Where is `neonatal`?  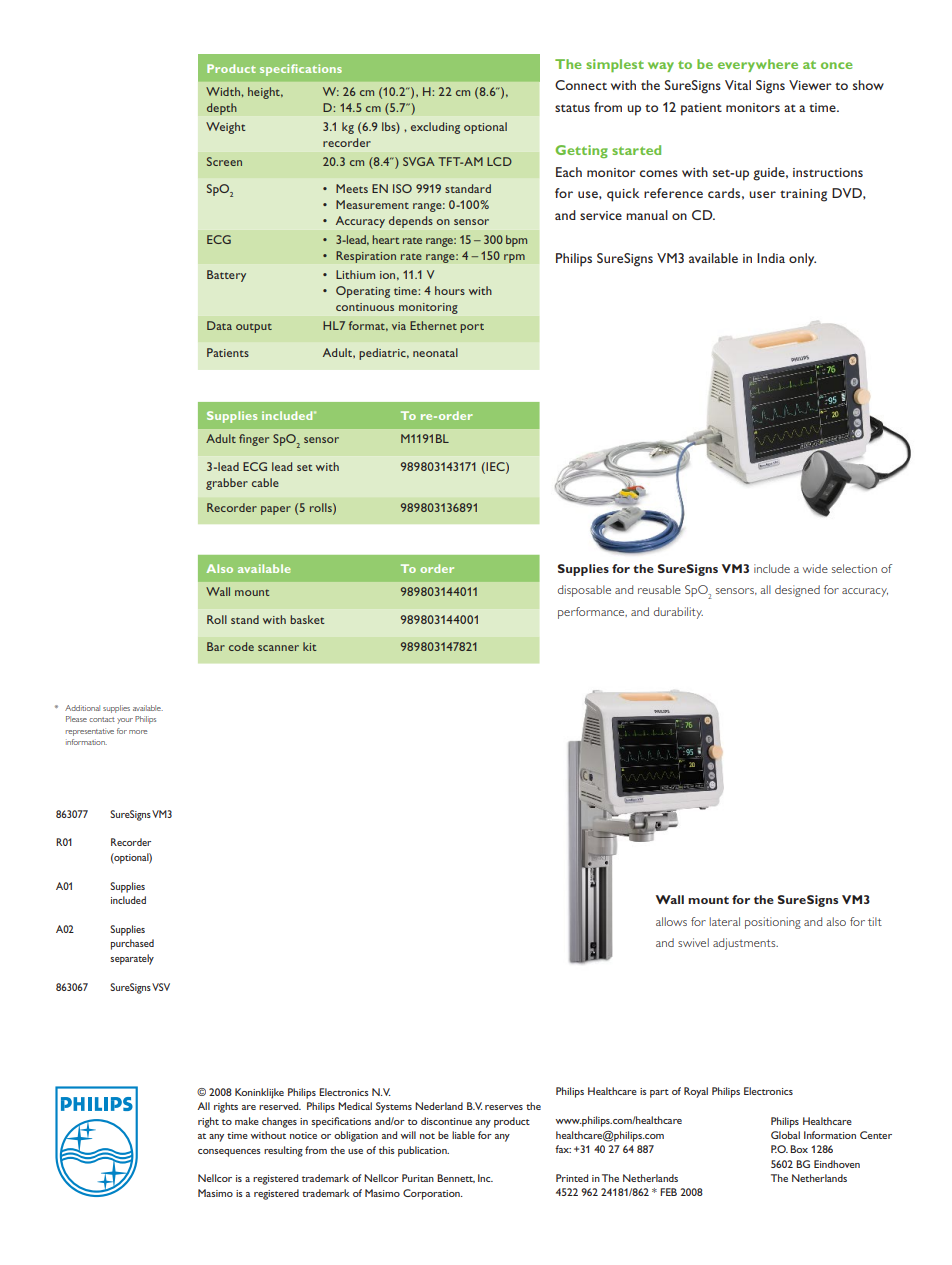
neonatal is located at coordinates (435, 352).
